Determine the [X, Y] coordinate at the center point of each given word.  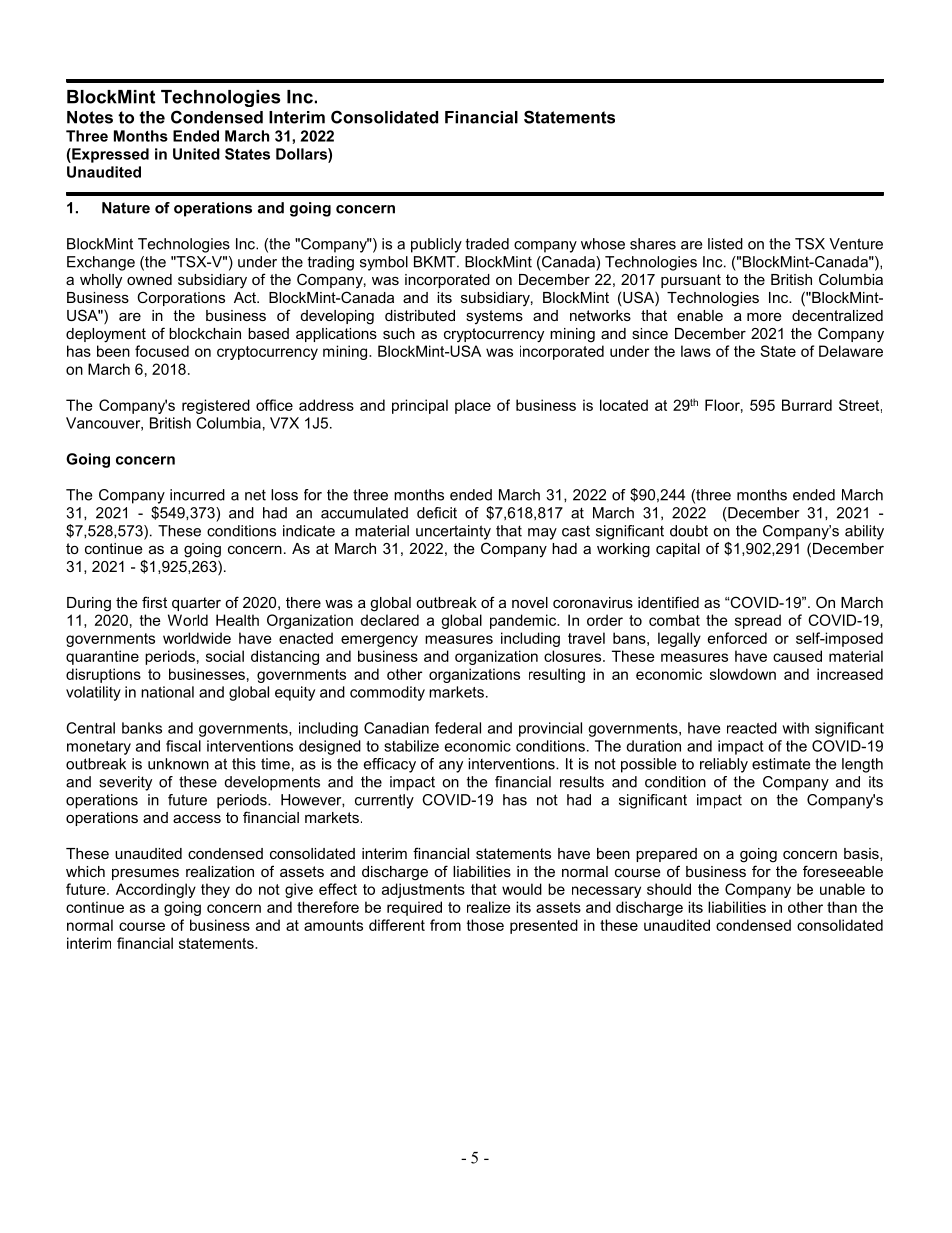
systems [494, 317]
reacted [752, 728]
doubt [689, 531]
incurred [197, 495]
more [764, 316]
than [842, 907]
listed [725, 244]
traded [487, 244]
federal [458, 728]
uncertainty [453, 532]
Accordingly [156, 890]
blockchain [205, 333]
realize [489, 907]
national [167, 692]
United [196, 154]
